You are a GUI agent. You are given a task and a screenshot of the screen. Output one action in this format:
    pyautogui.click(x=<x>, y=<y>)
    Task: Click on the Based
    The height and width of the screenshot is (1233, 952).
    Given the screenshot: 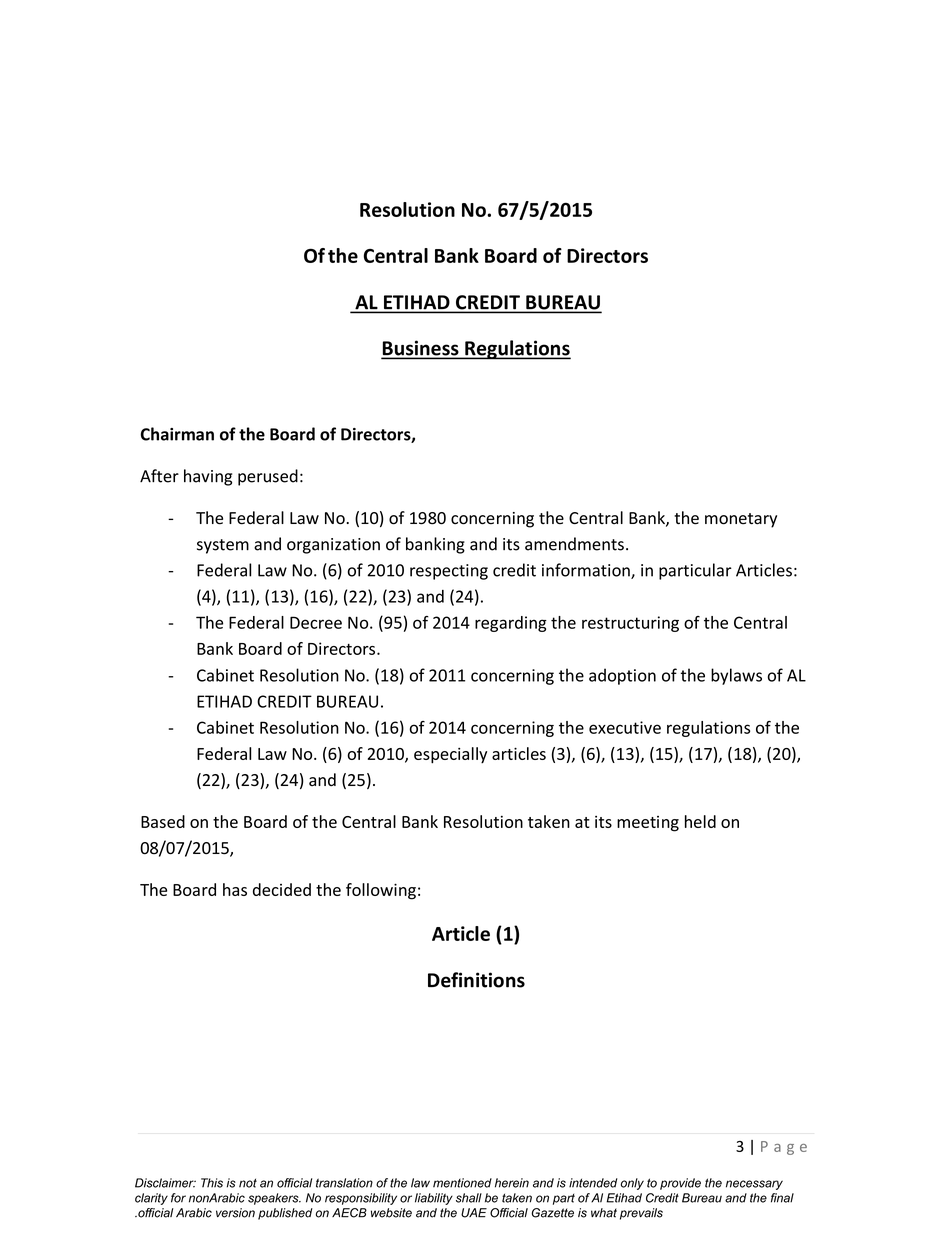 What is the action you would take?
    pyautogui.click(x=163, y=821)
